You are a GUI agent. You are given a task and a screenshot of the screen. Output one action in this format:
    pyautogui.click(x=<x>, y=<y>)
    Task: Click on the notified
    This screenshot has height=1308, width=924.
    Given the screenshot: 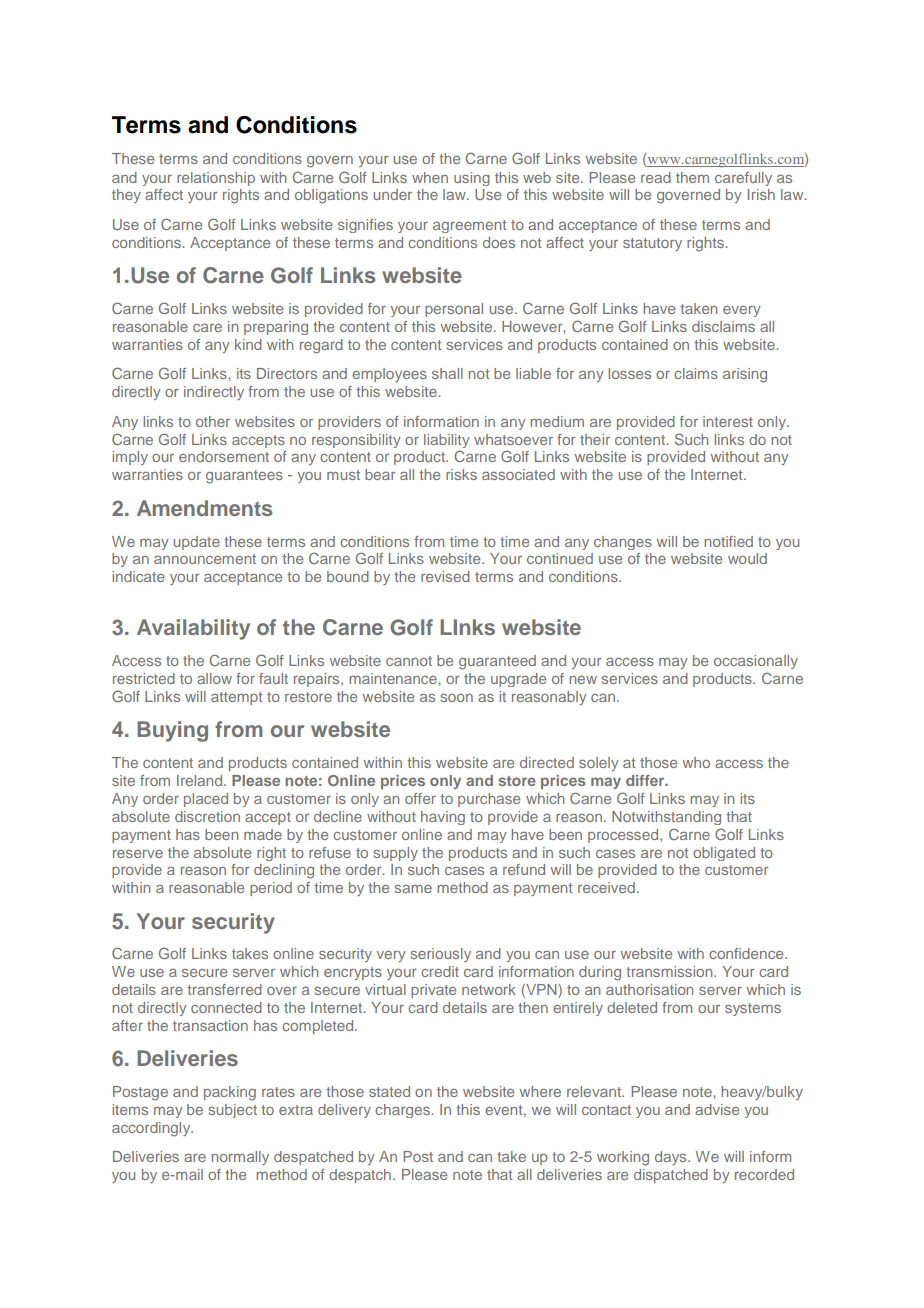 What is the action you would take?
    pyautogui.click(x=728, y=541)
